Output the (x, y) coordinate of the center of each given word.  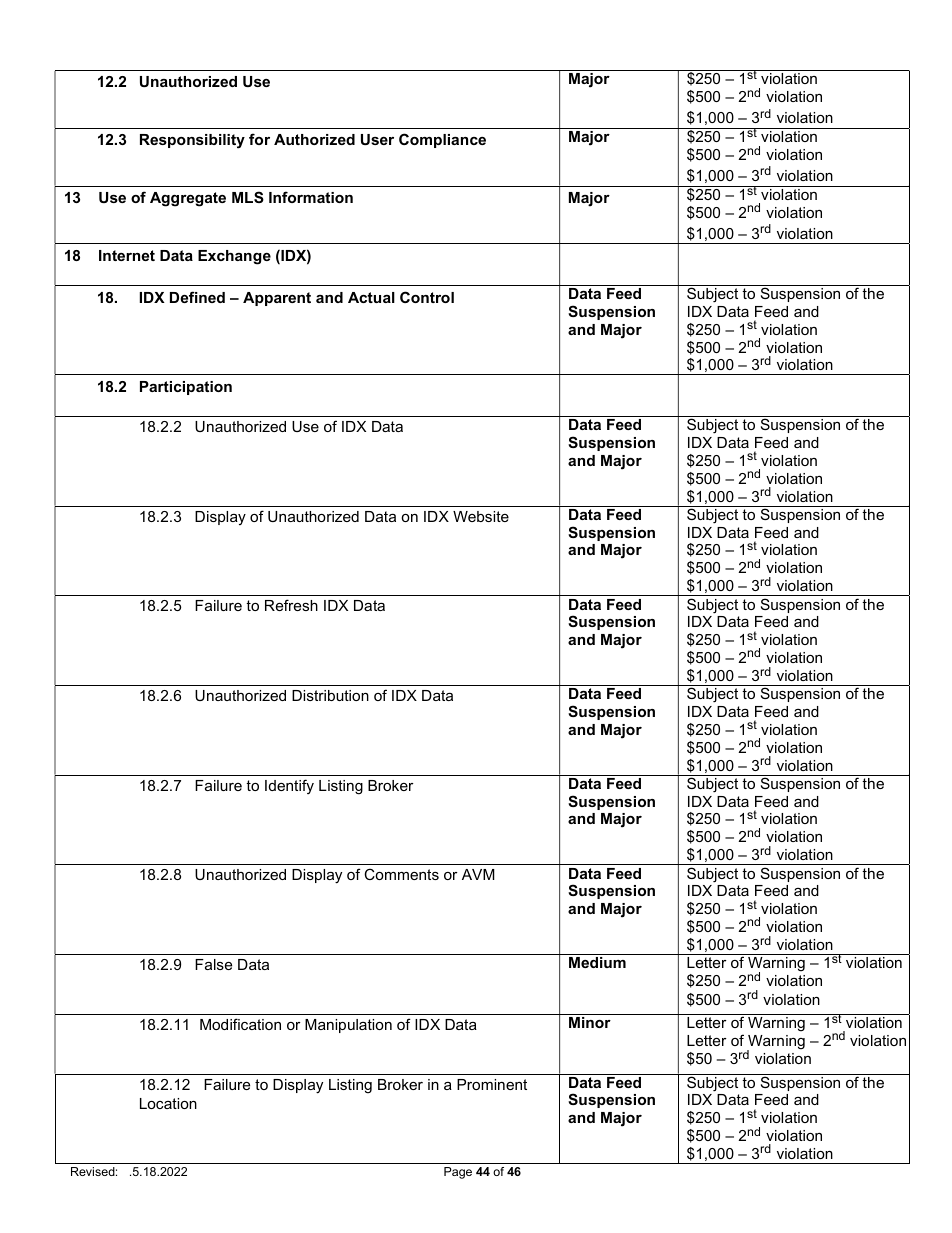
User (377, 139)
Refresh (291, 605)
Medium (597, 962)
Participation (186, 388)
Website (481, 516)
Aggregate (188, 199)
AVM (478, 874)
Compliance (442, 140)
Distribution (330, 695)
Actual (371, 297)
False (213, 964)
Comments (401, 874)
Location (168, 1103)
